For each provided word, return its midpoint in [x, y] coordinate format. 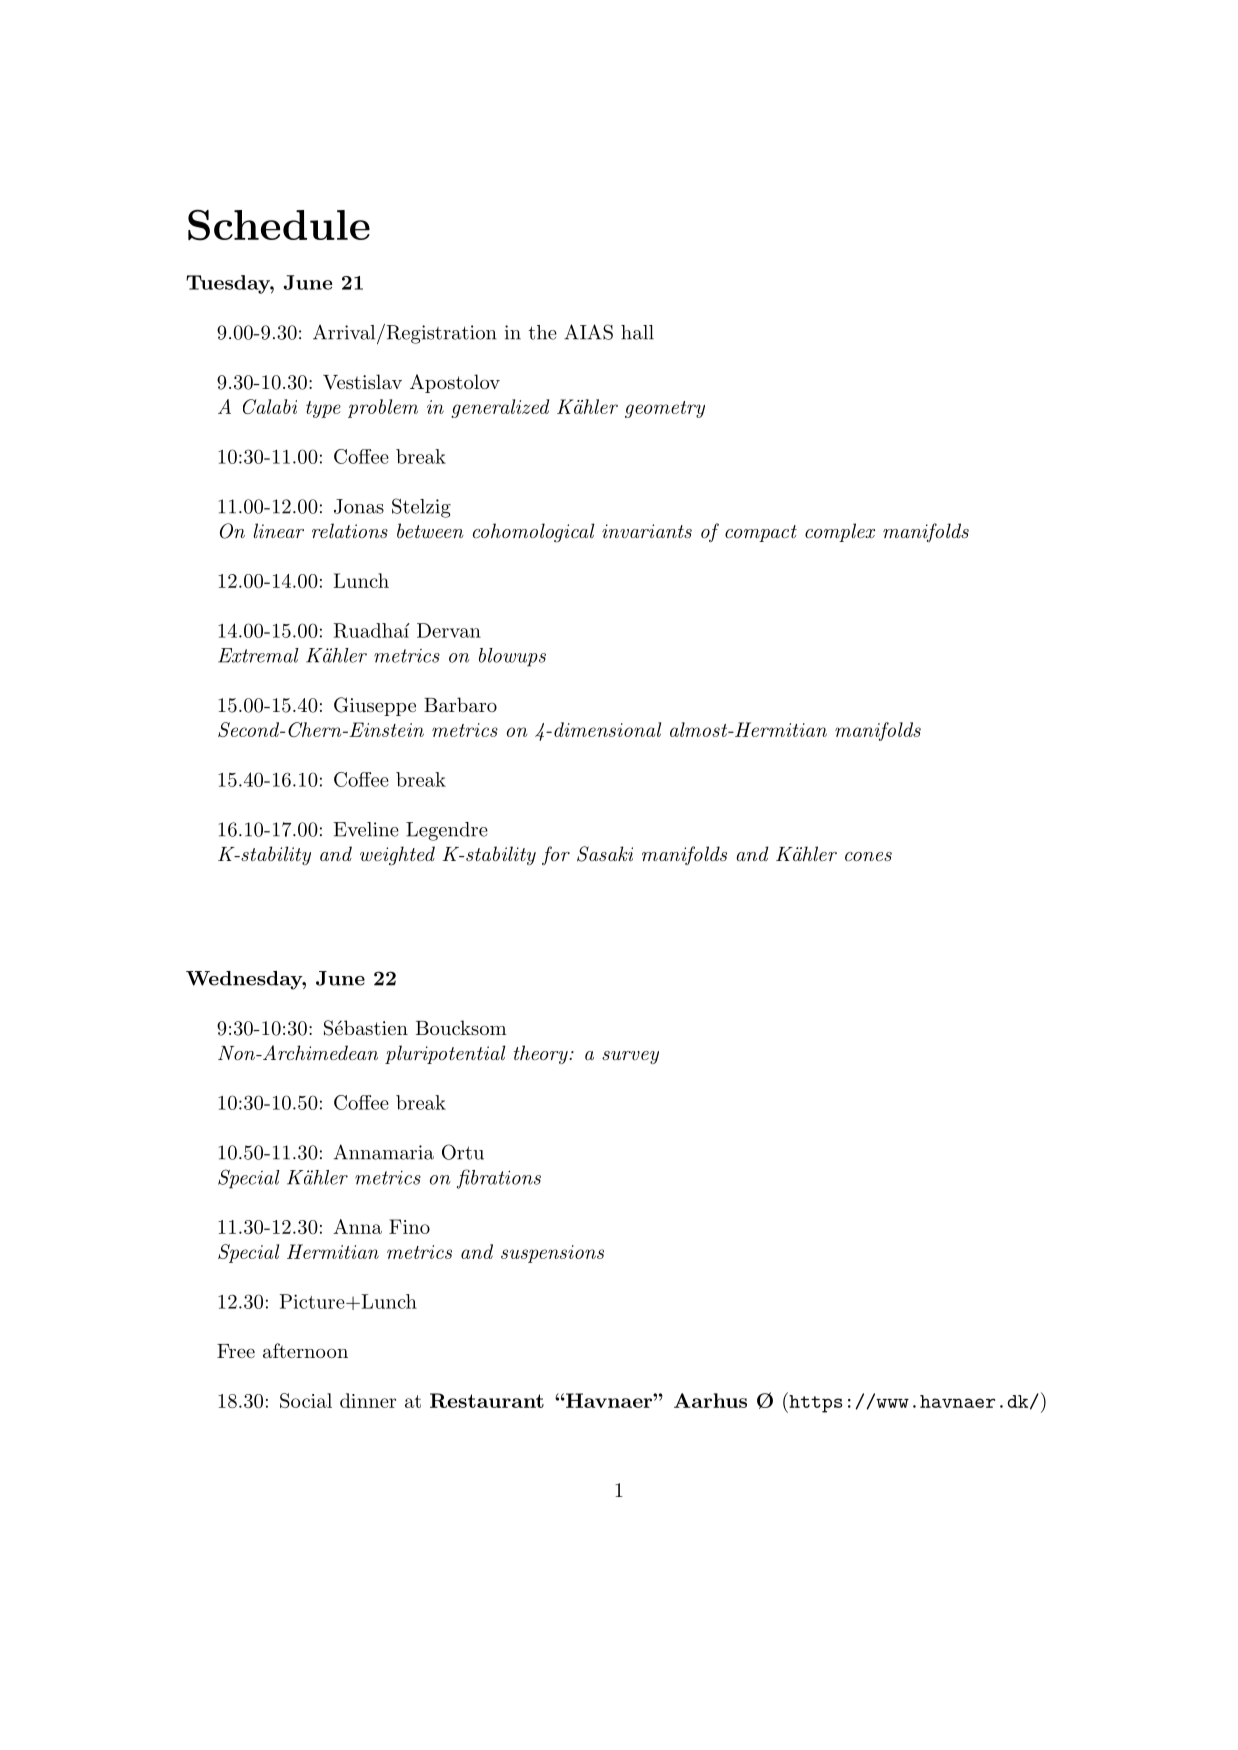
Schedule [279, 225]
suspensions [552, 1254]
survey [630, 1057]
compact [761, 533]
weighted [397, 856]
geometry [665, 409]
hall [637, 332]
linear [278, 530]
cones [868, 857]
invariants [647, 531]
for [556, 855]
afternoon [305, 1351]
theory [542, 1054]
